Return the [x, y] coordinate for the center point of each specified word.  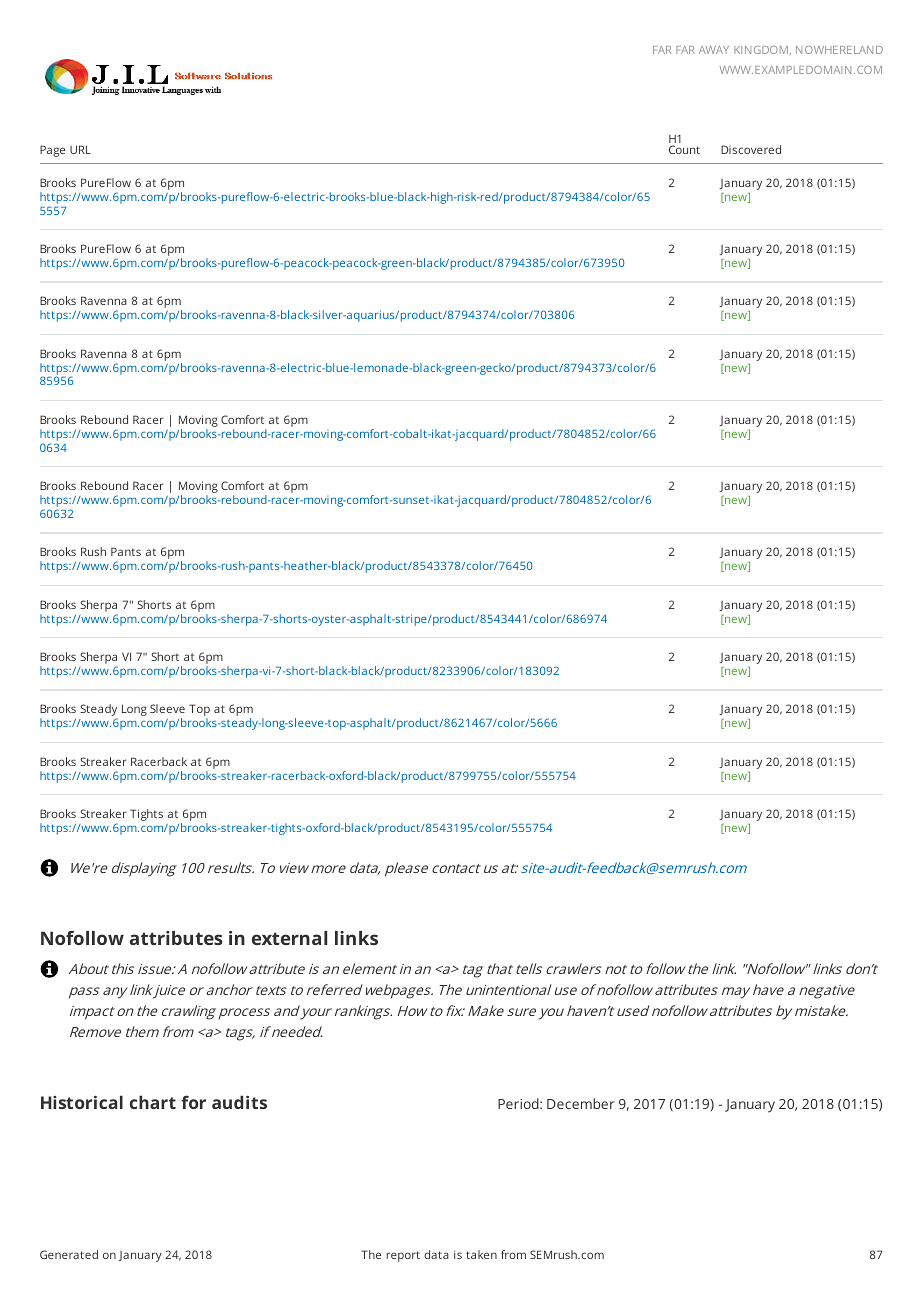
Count [684, 149]
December [581, 1103]
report [403, 1256]
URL [80, 149]
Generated [69, 1254]
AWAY [714, 50]
